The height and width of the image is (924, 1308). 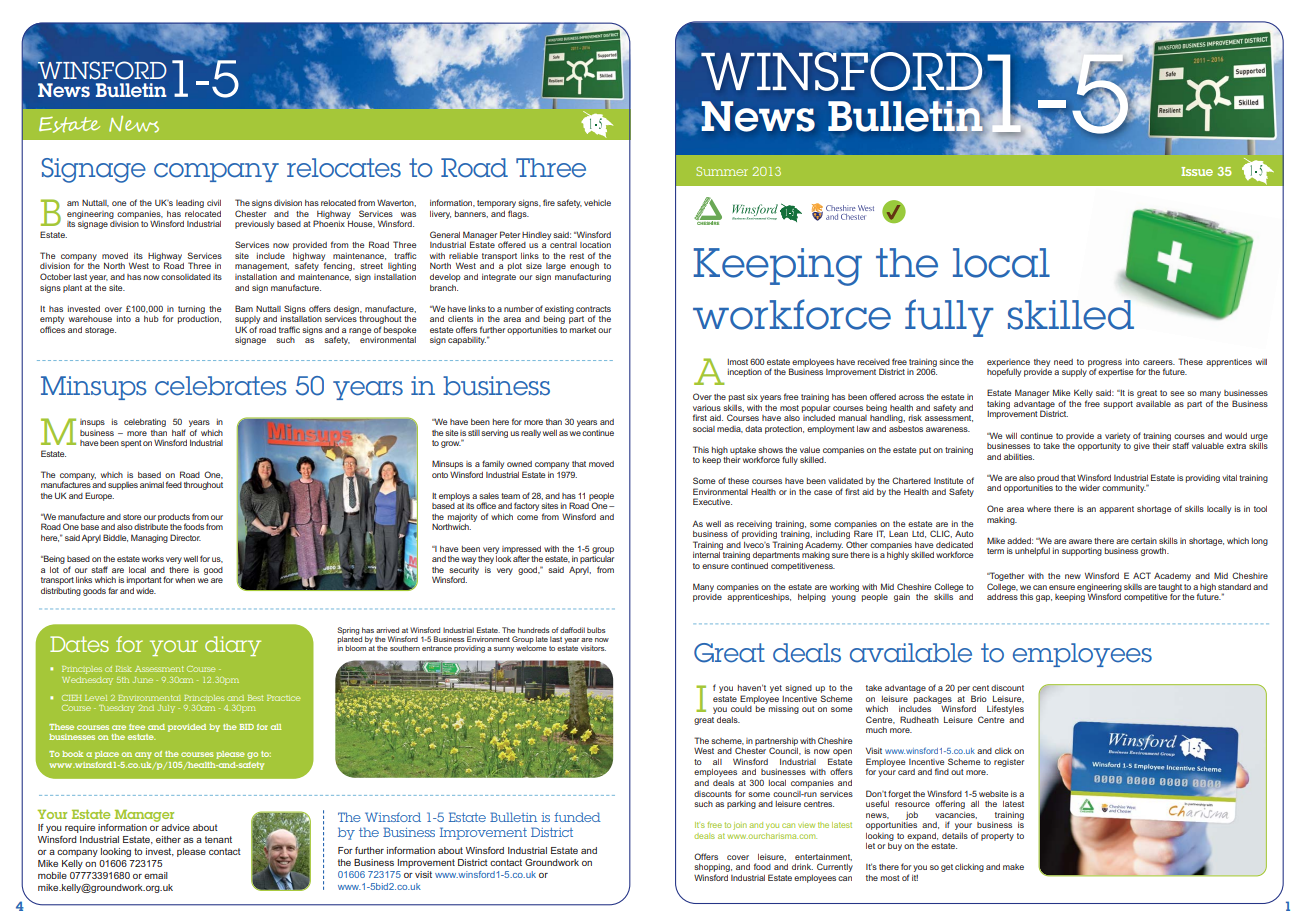 I want to click on diary, so click(x=233, y=646).
